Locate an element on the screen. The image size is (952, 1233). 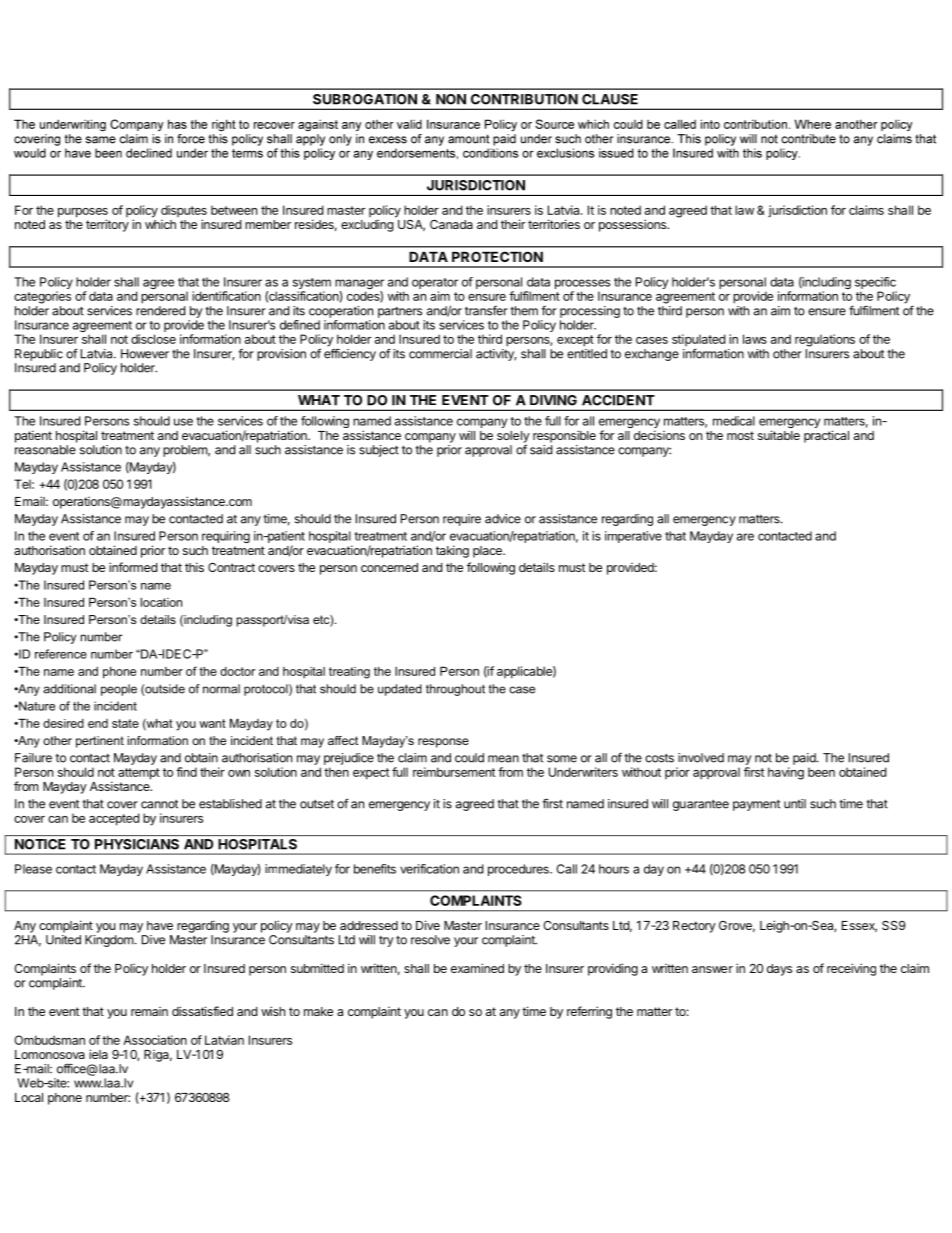
are is located at coordinates (745, 537).
